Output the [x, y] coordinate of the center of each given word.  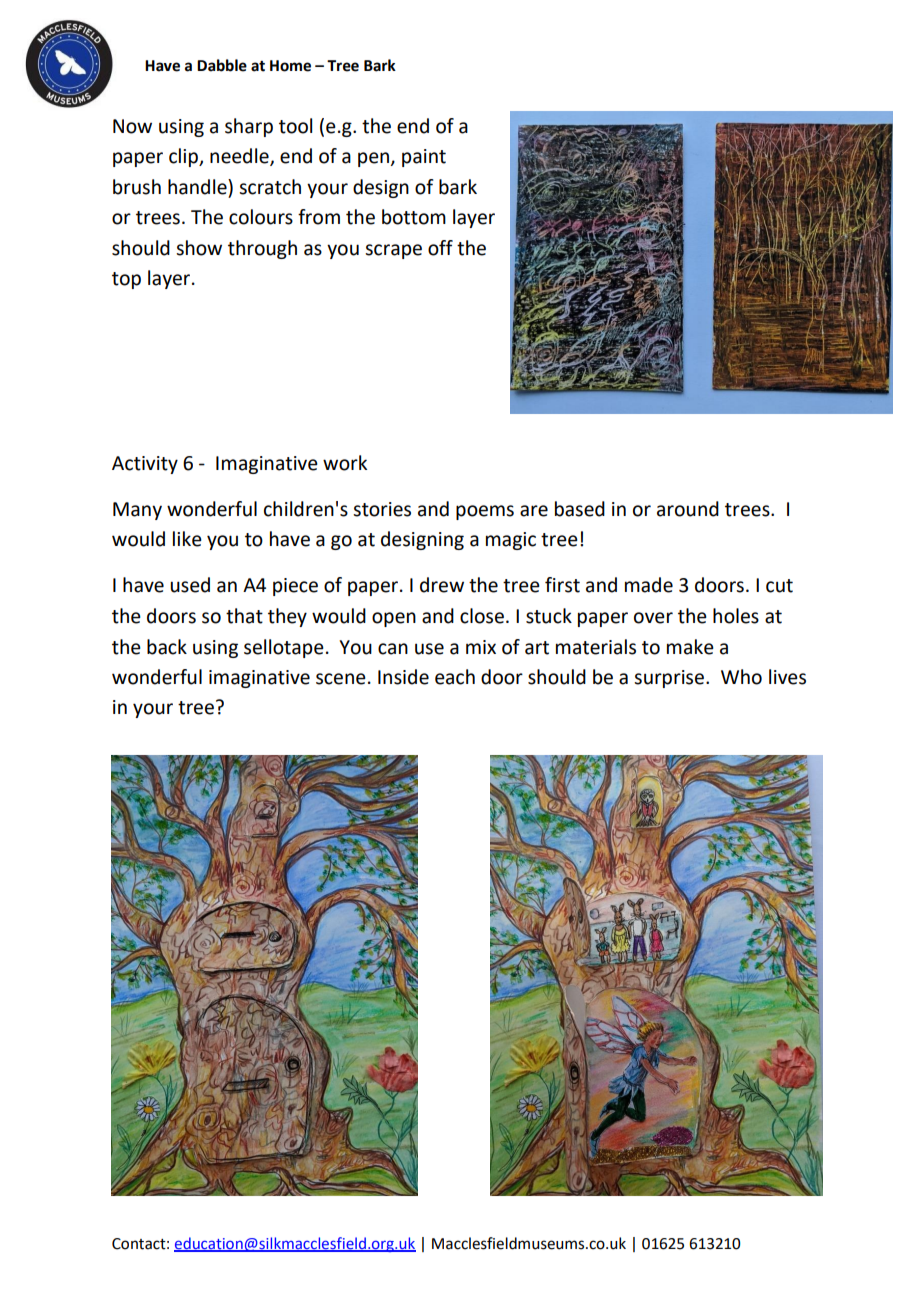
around [688, 509]
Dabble [222, 65]
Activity [145, 465]
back [167, 647]
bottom [414, 217]
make [690, 647]
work [345, 463]
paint [424, 158]
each [455, 677]
